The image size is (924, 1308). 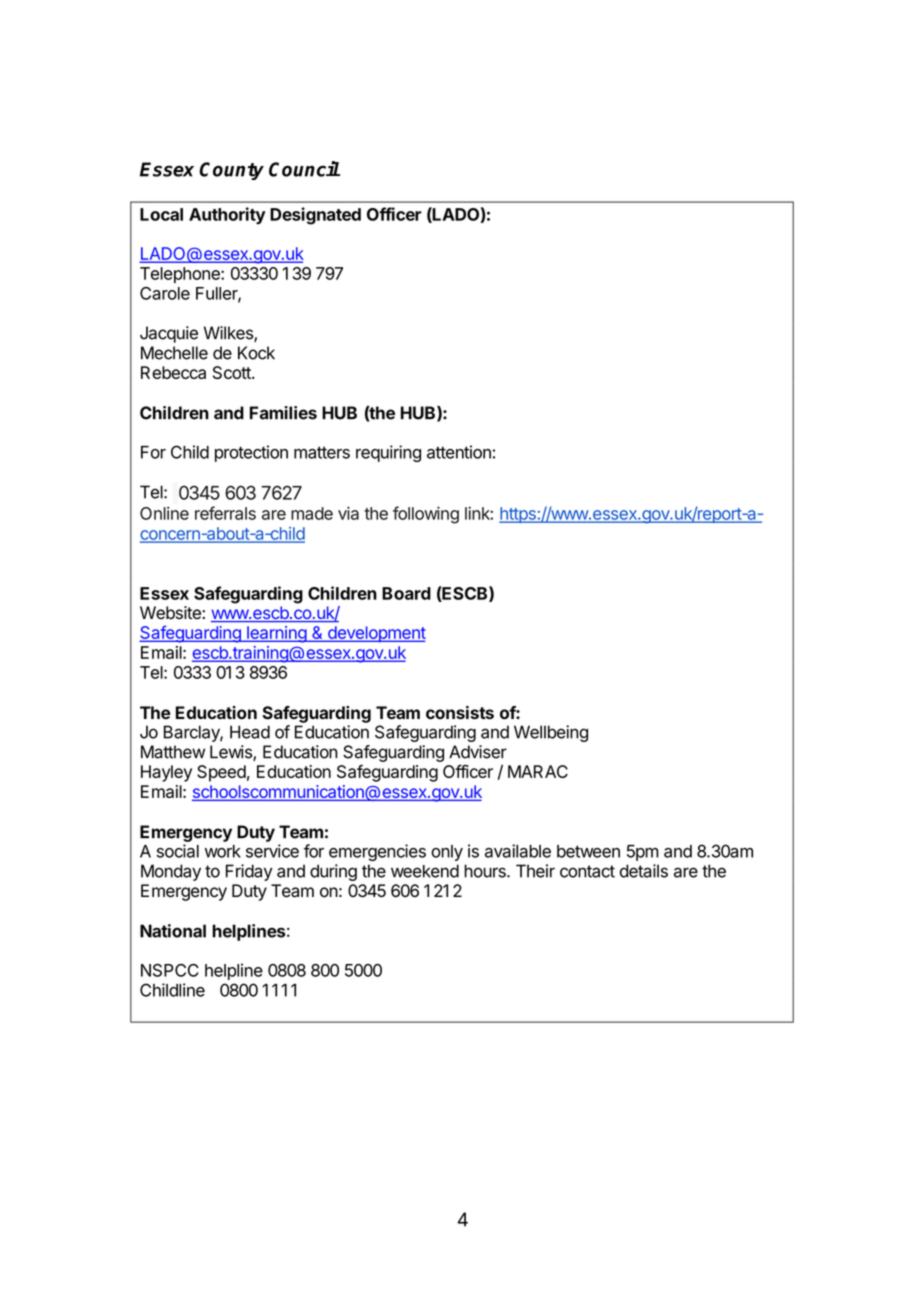 What do you see at coordinates (406, 593) in the document?
I see `Board` at bounding box center [406, 593].
